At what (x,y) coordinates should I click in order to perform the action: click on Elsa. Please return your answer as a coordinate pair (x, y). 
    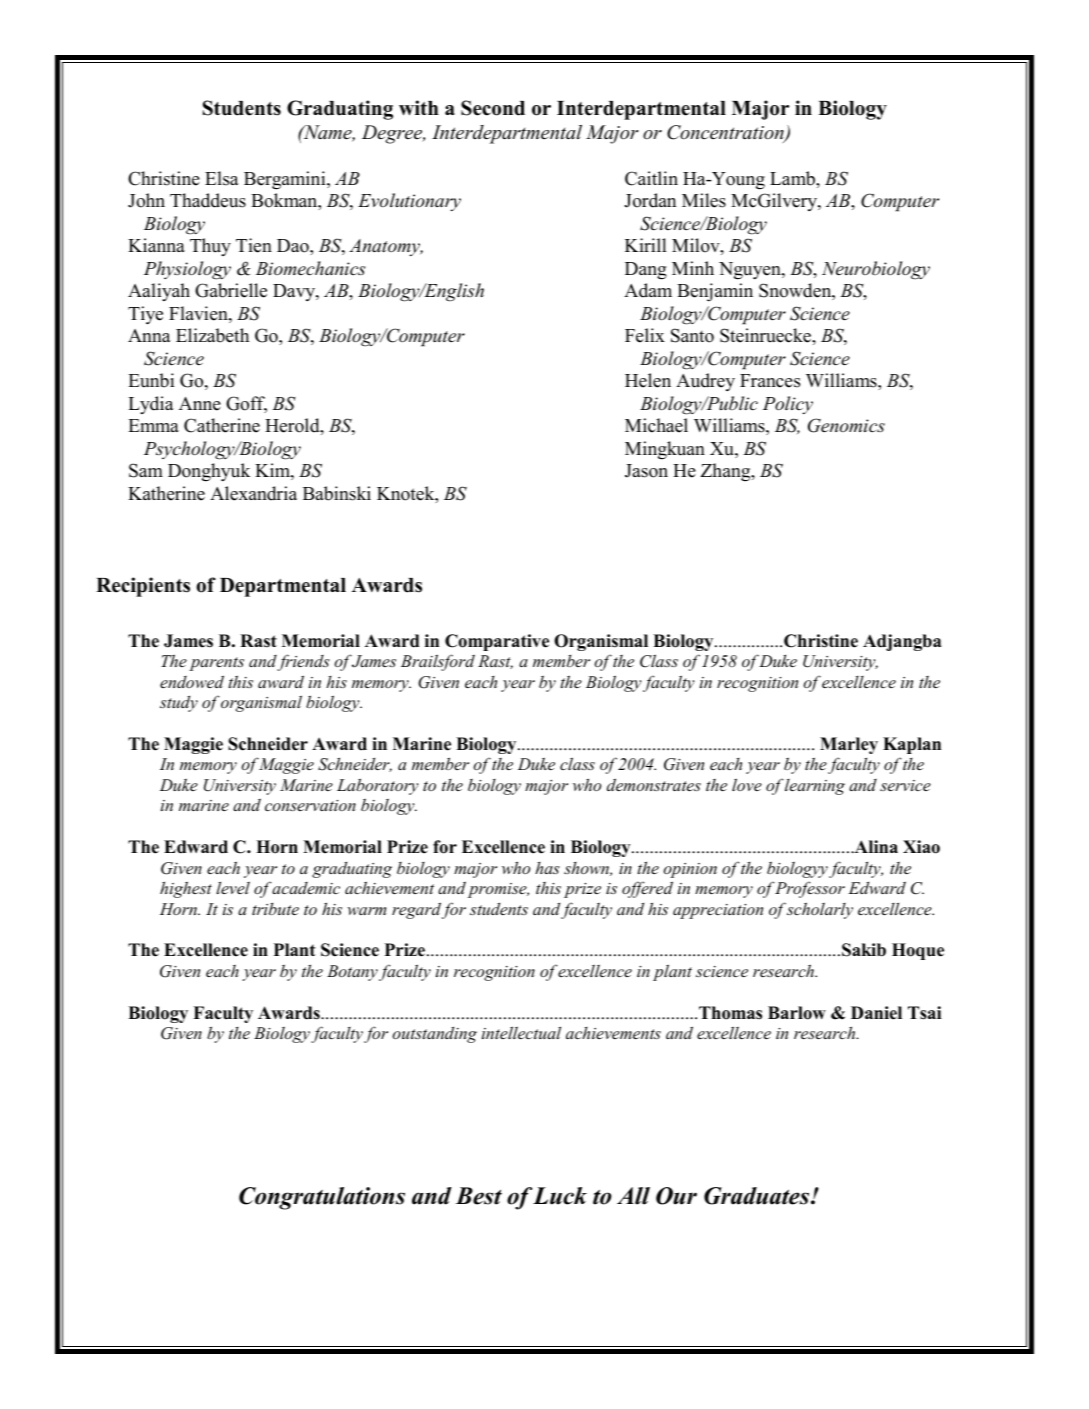
    Looking at the image, I should click on (222, 178).
